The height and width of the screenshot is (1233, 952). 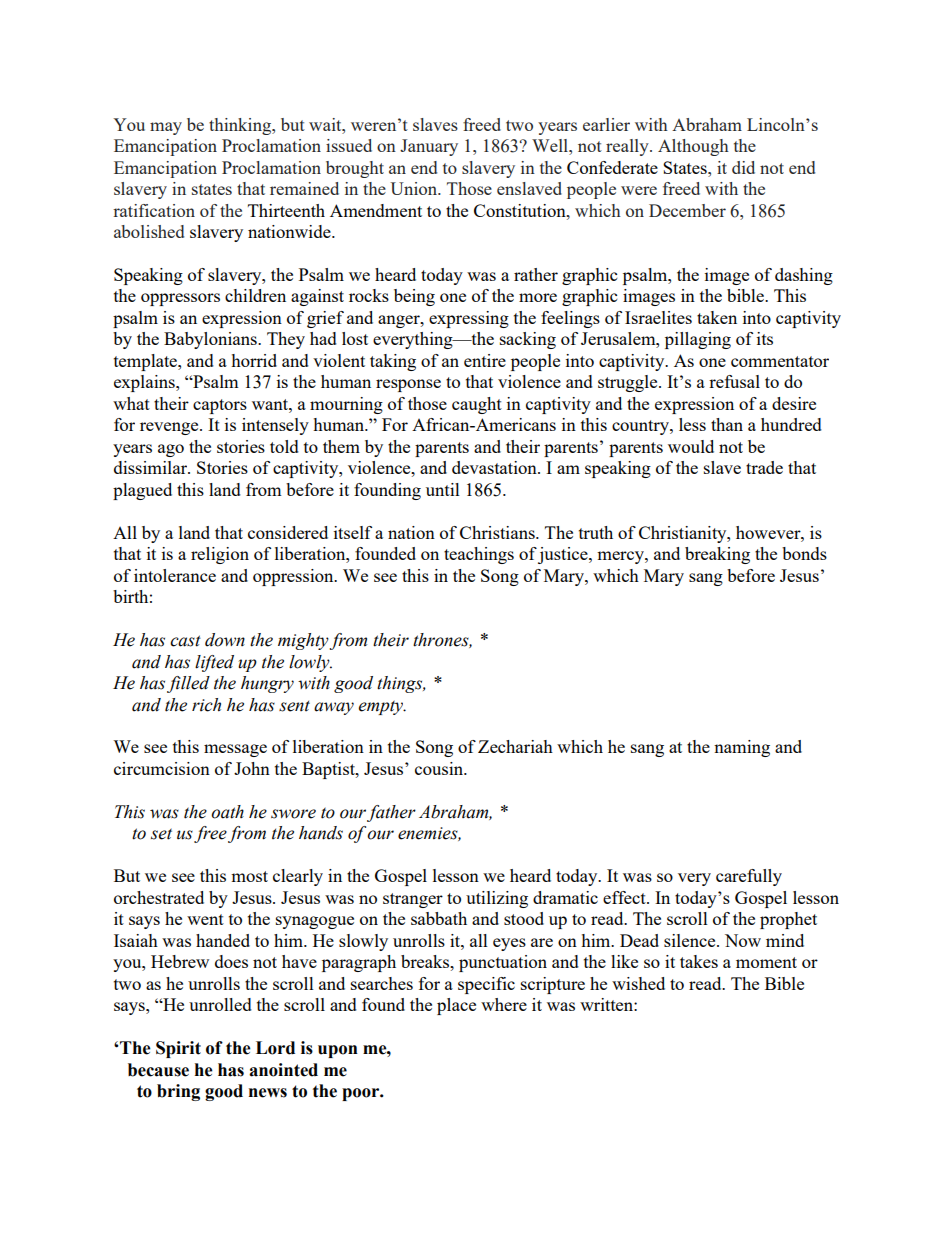 I want to click on place, so click(x=456, y=1006).
